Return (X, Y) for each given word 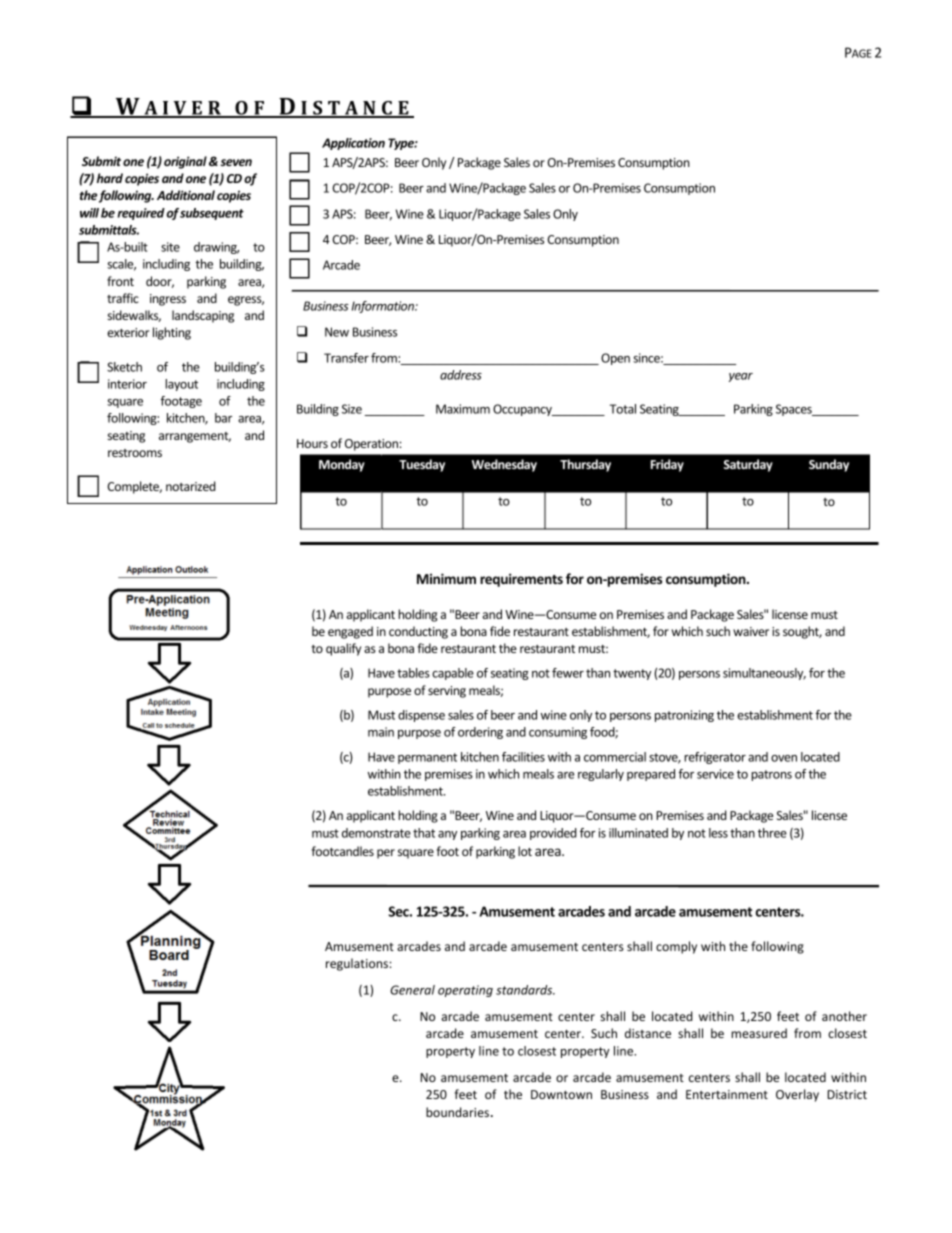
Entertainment (727, 1094)
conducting (418, 632)
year (741, 377)
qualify (343, 649)
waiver (751, 631)
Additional (186, 195)
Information (384, 307)
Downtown (561, 1094)
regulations (358, 964)
